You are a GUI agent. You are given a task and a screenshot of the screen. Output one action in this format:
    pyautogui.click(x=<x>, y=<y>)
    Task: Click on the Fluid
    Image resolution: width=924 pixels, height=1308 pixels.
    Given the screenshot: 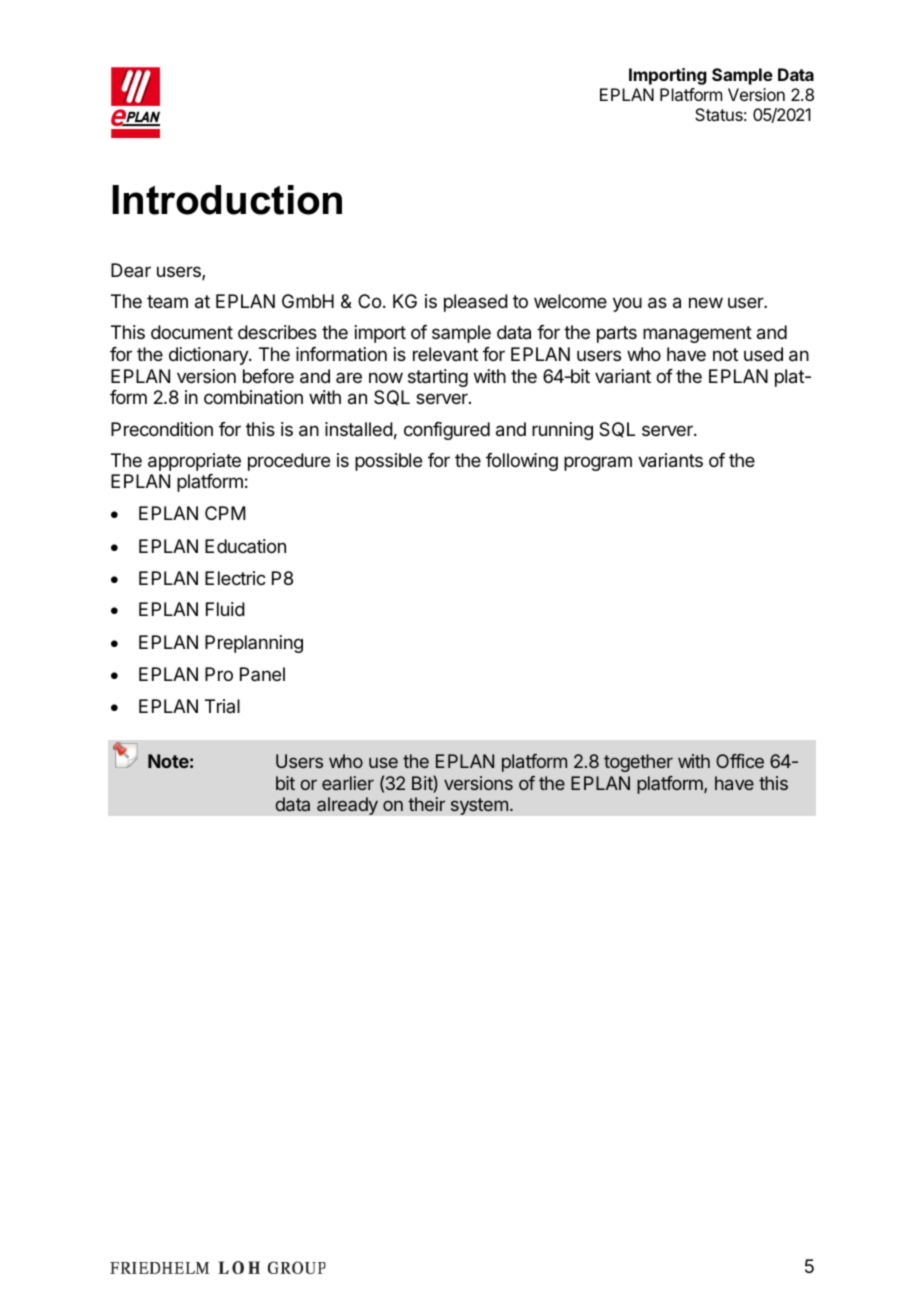 What is the action you would take?
    pyautogui.click(x=225, y=609)
